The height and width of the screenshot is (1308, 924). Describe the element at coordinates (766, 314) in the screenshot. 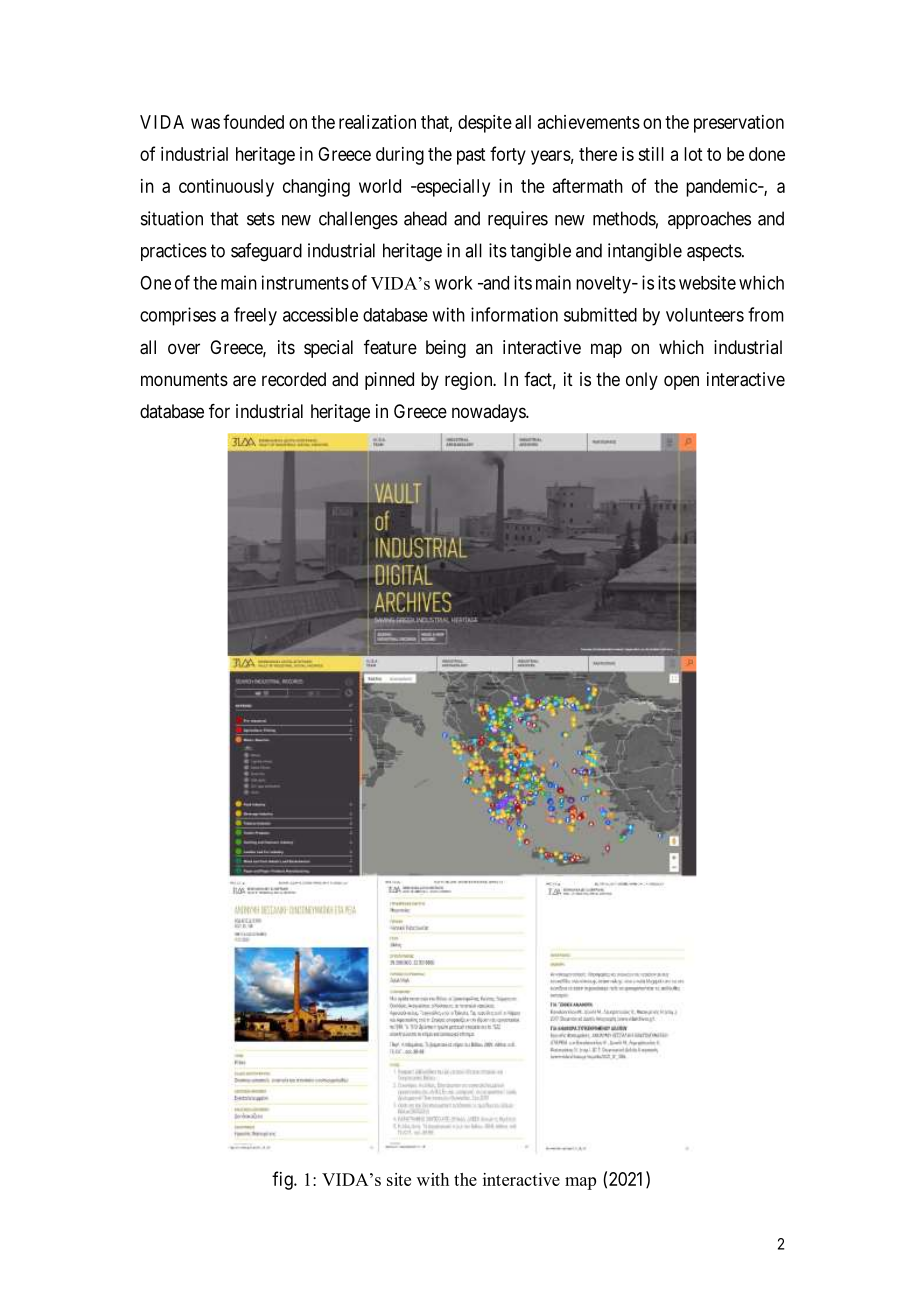

I see `from` at that location.
